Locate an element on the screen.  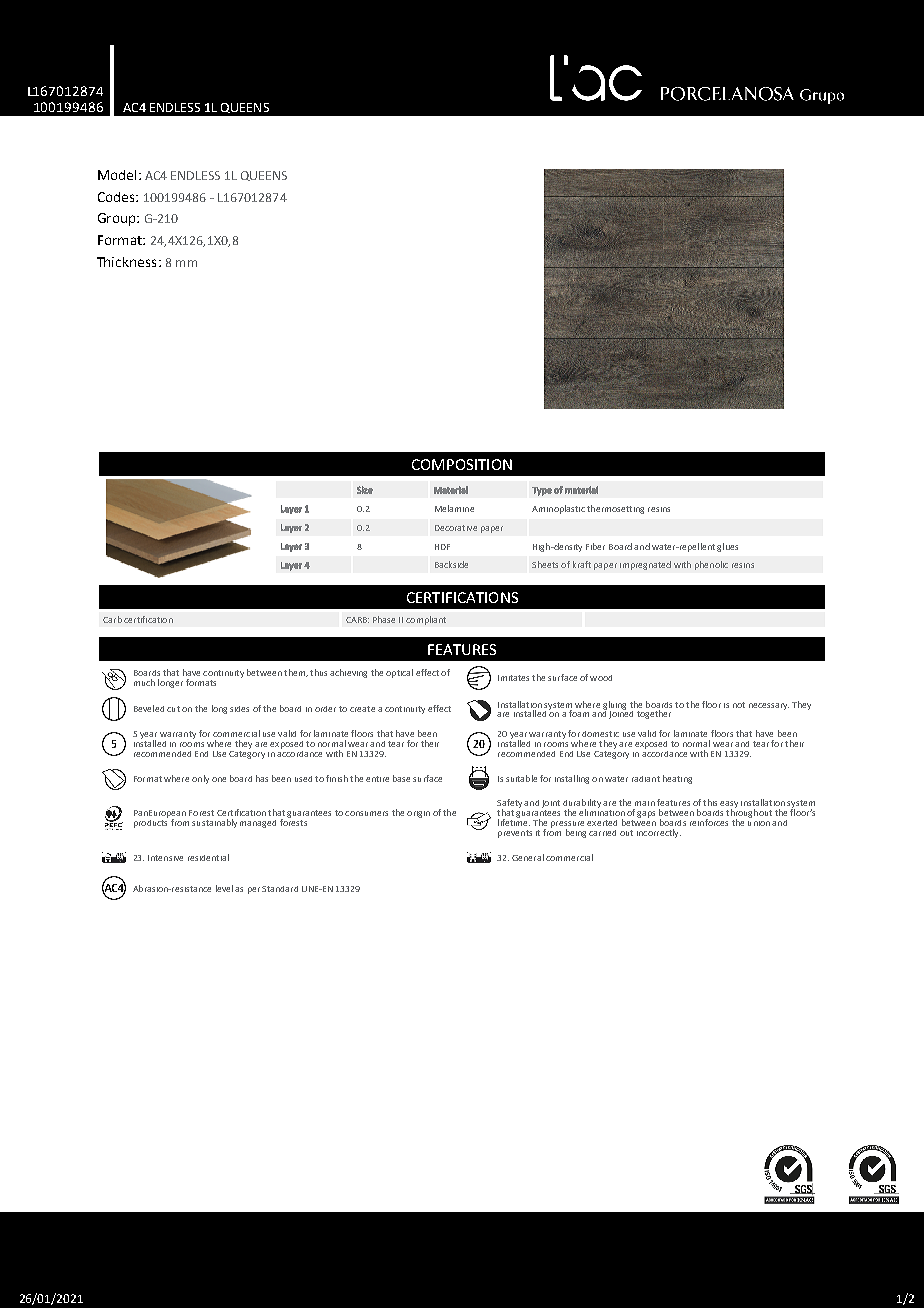
Group is located at coordinates (118, 219).
